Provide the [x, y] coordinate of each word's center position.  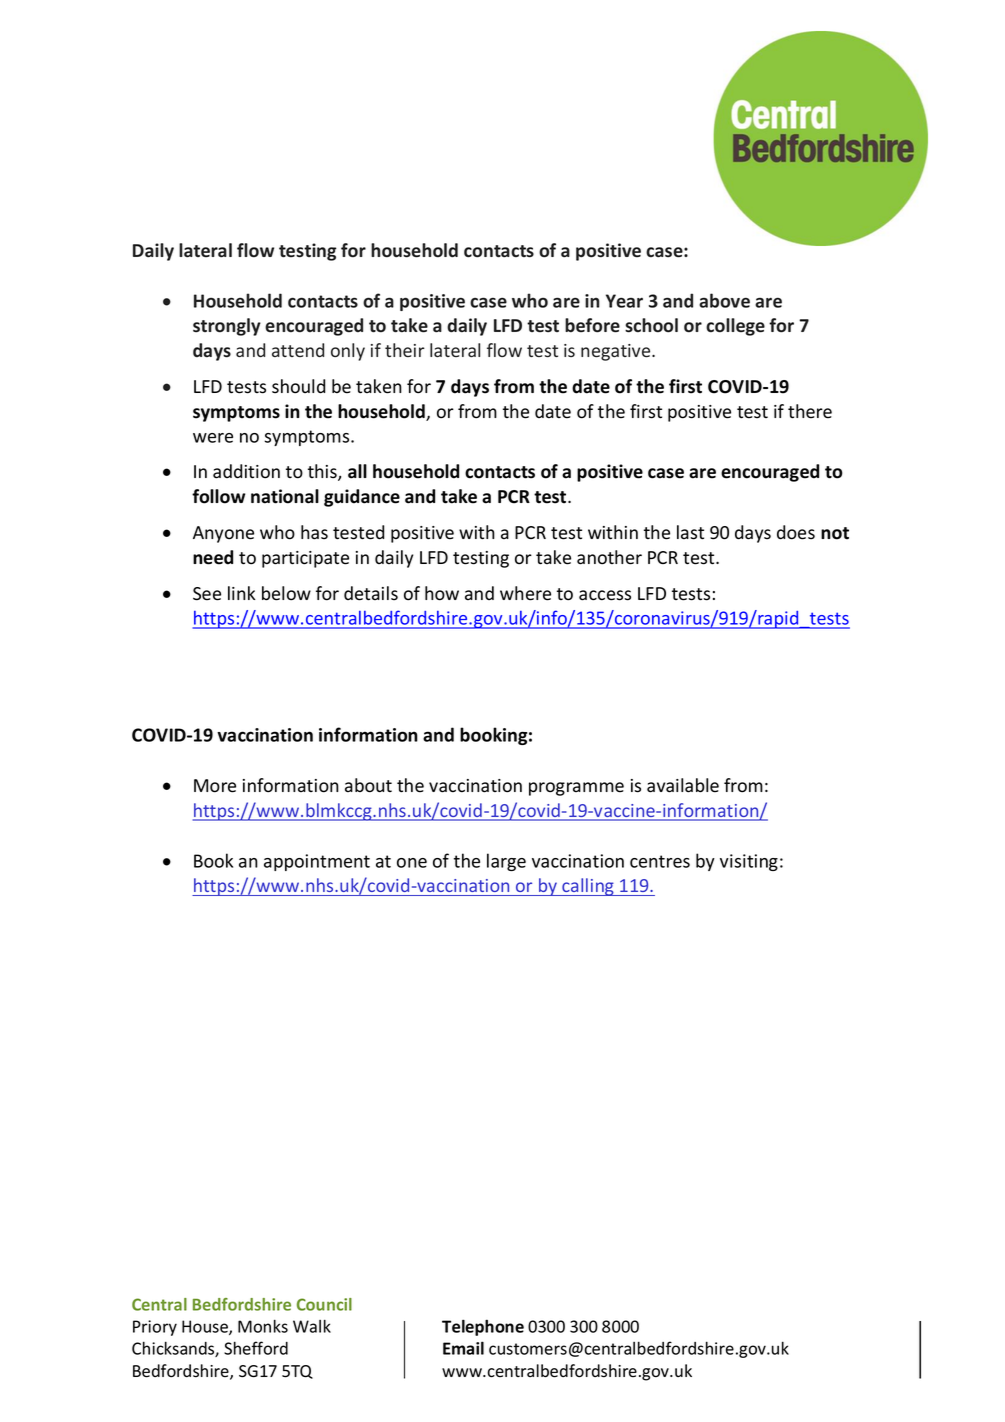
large [506, 862]
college [735, 327]
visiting [749, 862]
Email [463, 1348]
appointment [317, 862]
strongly [227, 327]
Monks [263, 1326]
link [241, 593]
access [605, 595]
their [405, 350]
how [442, 593]
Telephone [483, 1327]
